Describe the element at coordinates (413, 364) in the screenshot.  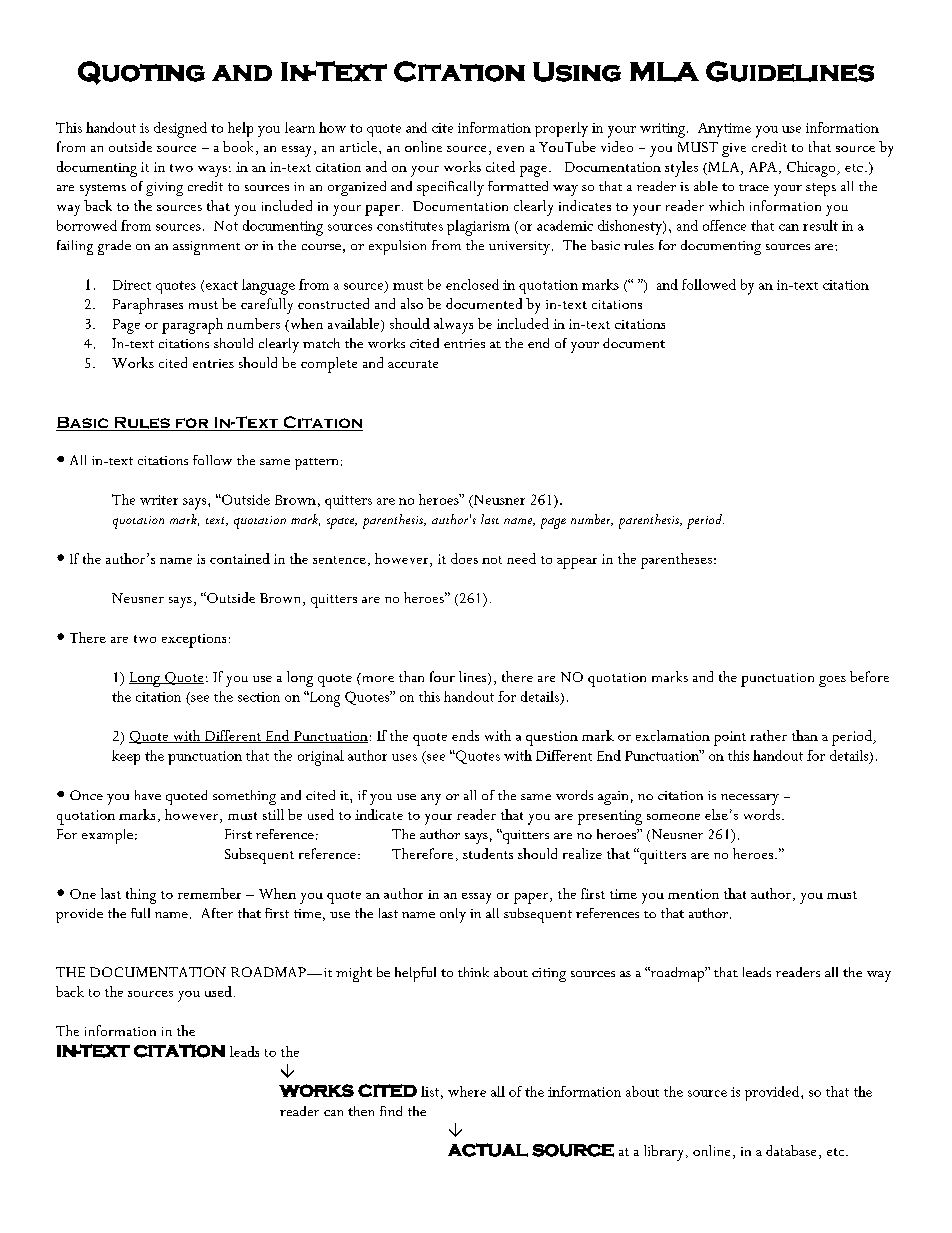
I see `accurate` at that location.
